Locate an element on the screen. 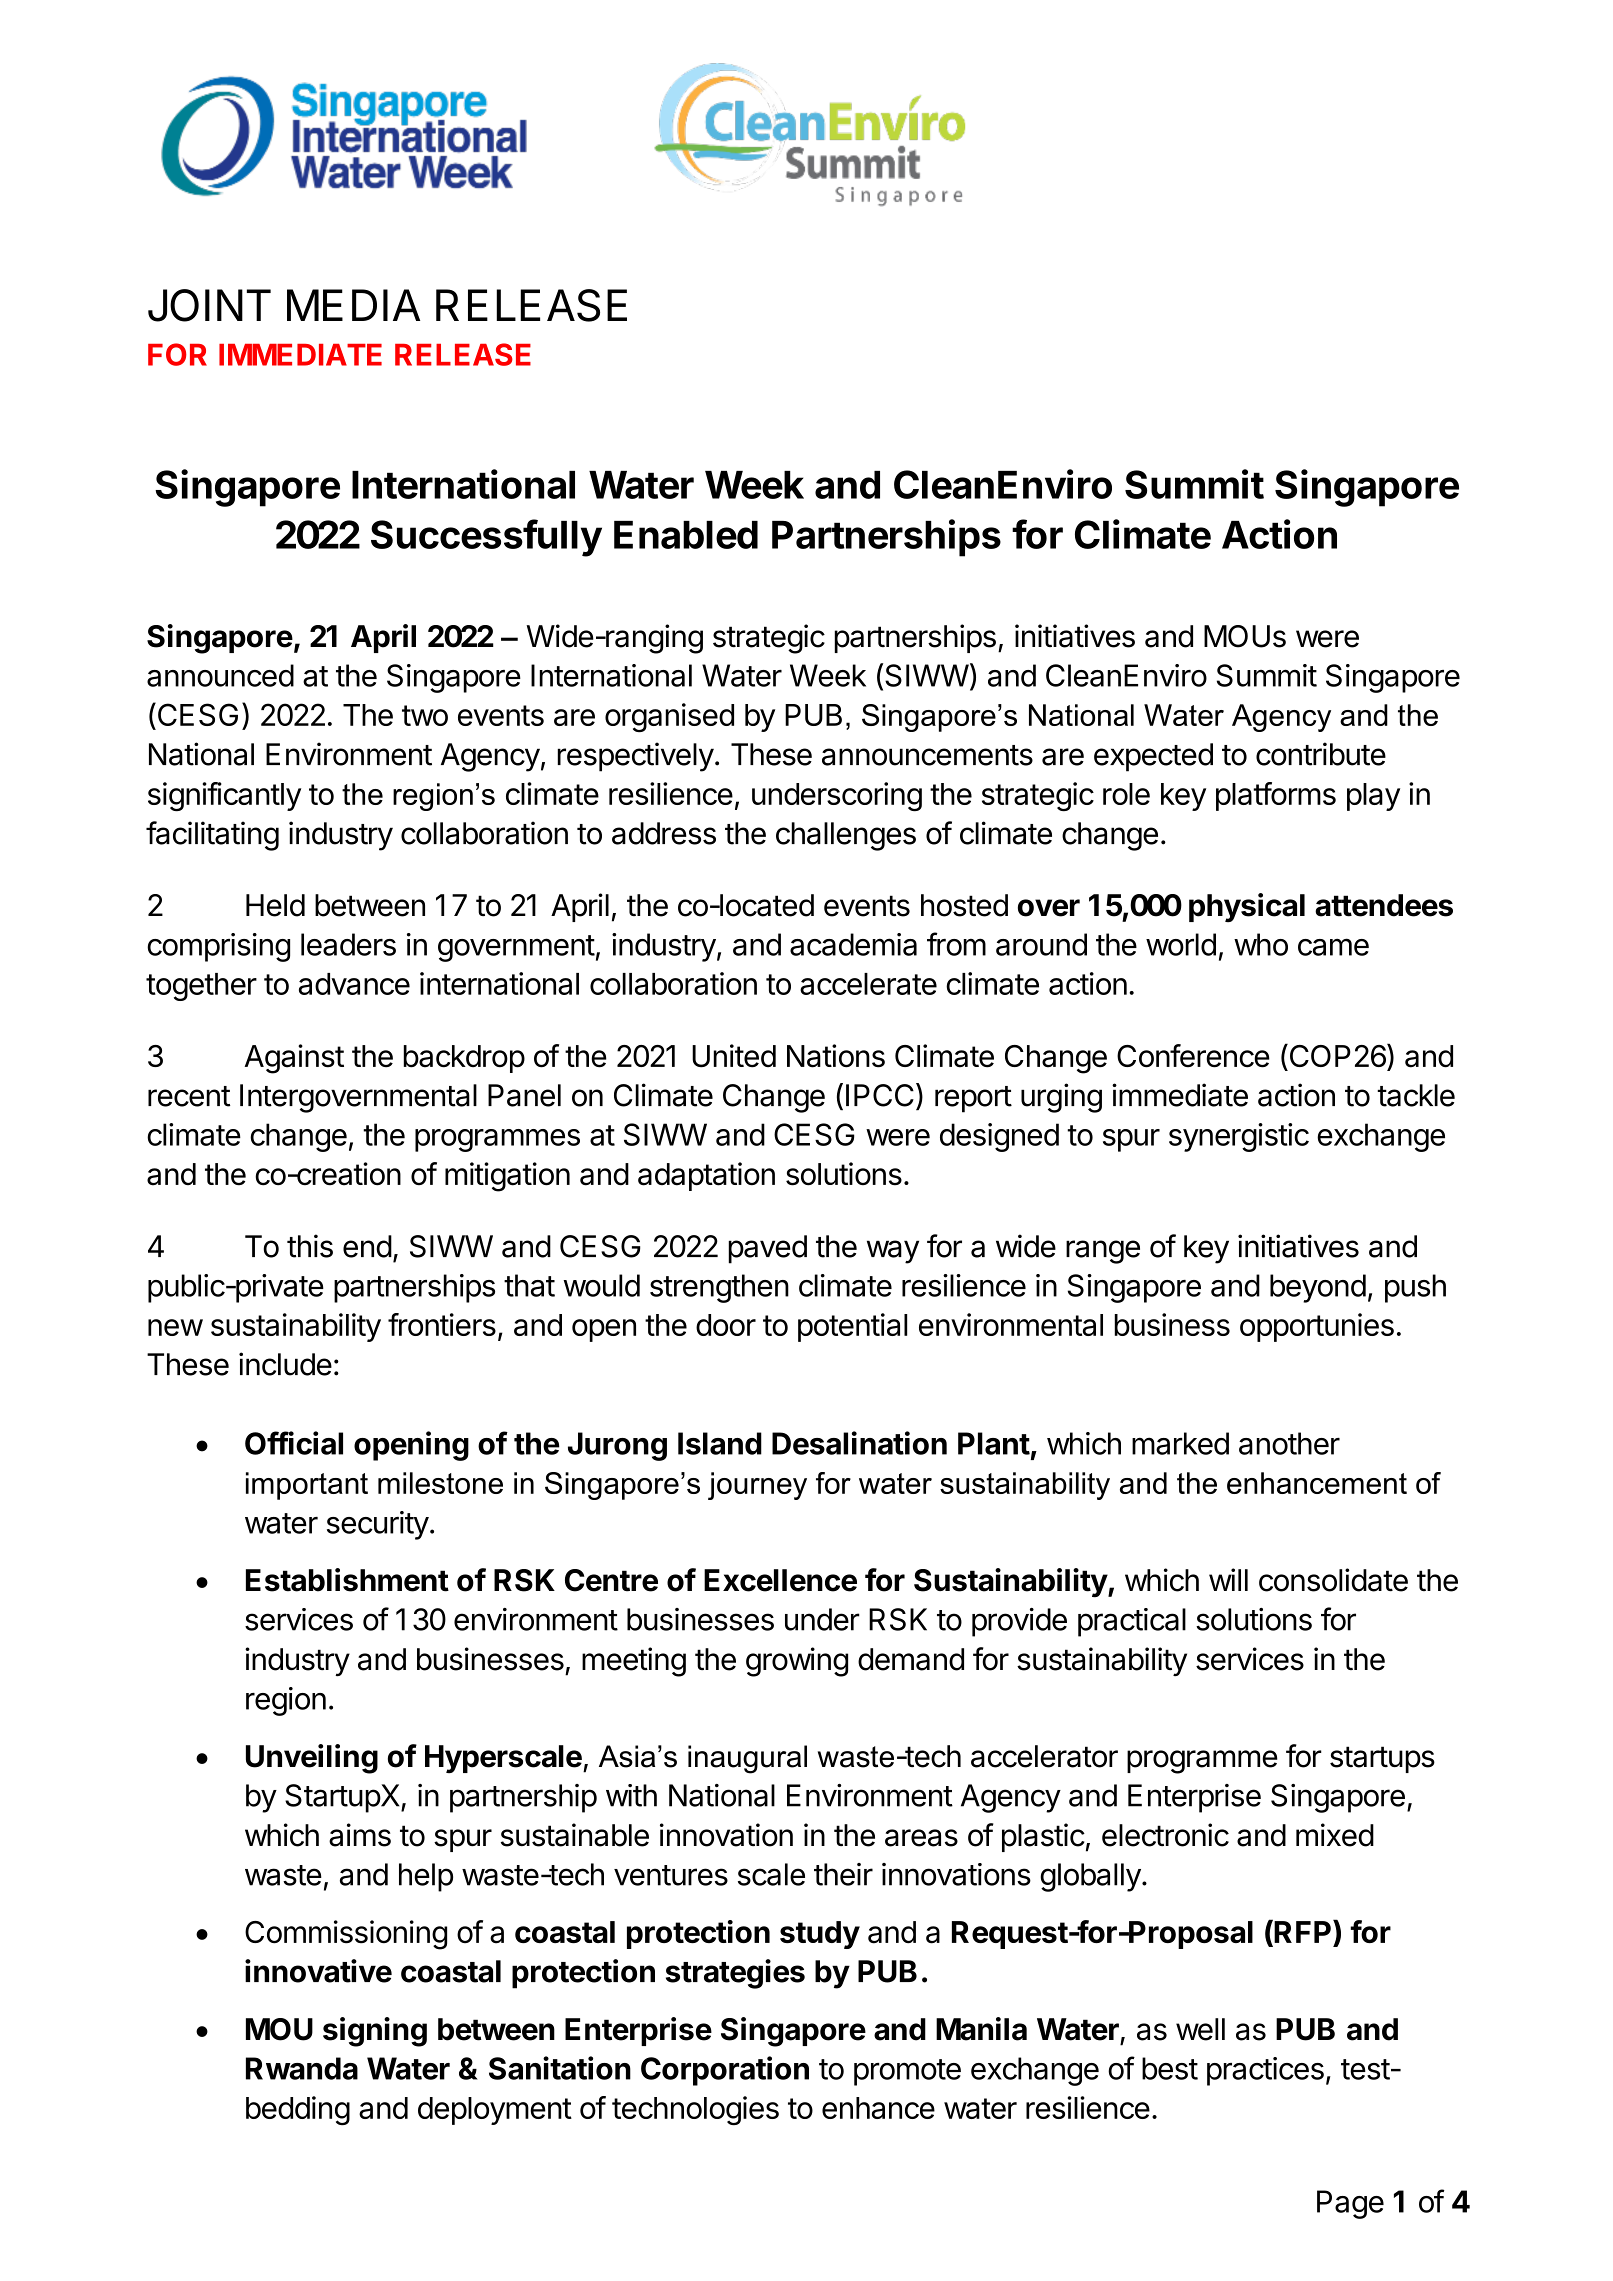 This screenshot has height=2281, width=1613. paved is located at coordinates (767, 1249).
